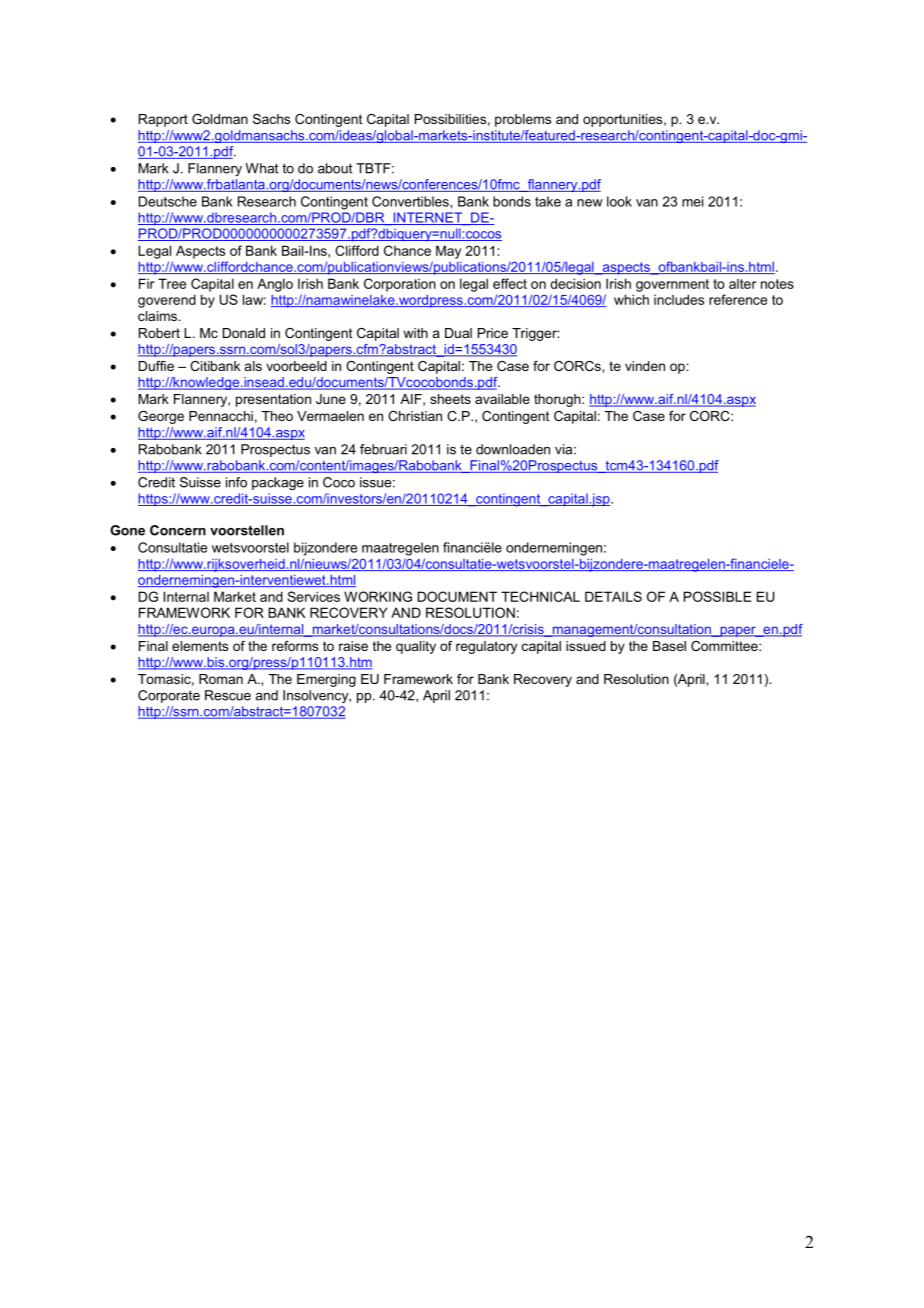 The height and width of the screenshot is (1308, 924). Describe the element at coordinates (178, 530) in the screenshot. I see `Concern` at that location.
